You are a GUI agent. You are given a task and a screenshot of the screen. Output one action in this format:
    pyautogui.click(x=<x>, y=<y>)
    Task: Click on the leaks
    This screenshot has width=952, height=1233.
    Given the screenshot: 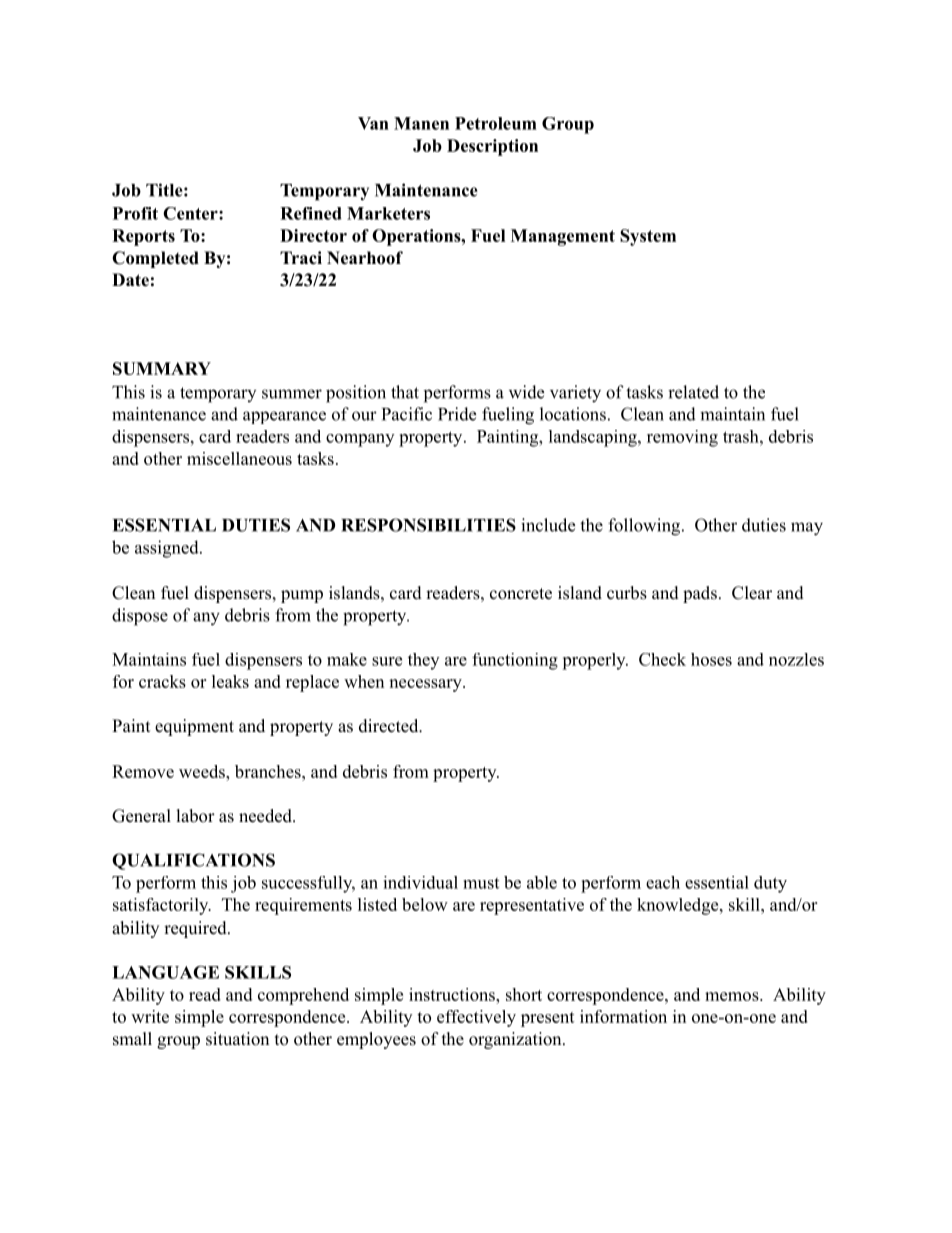 What is the action you would take?
    pyautogui.click(x=230, y=681)
